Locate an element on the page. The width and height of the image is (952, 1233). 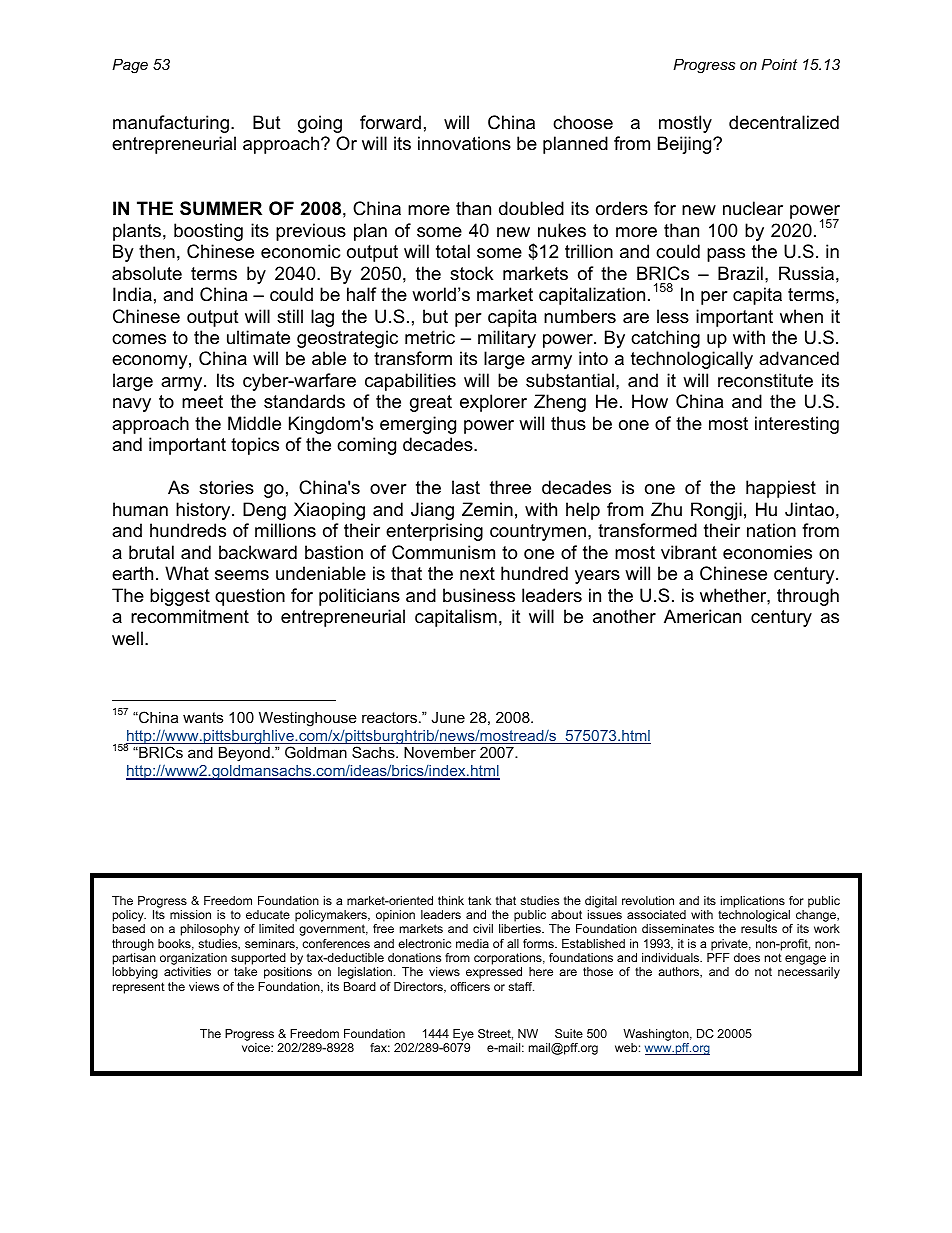
activities is located at coordinates (187, 971).
